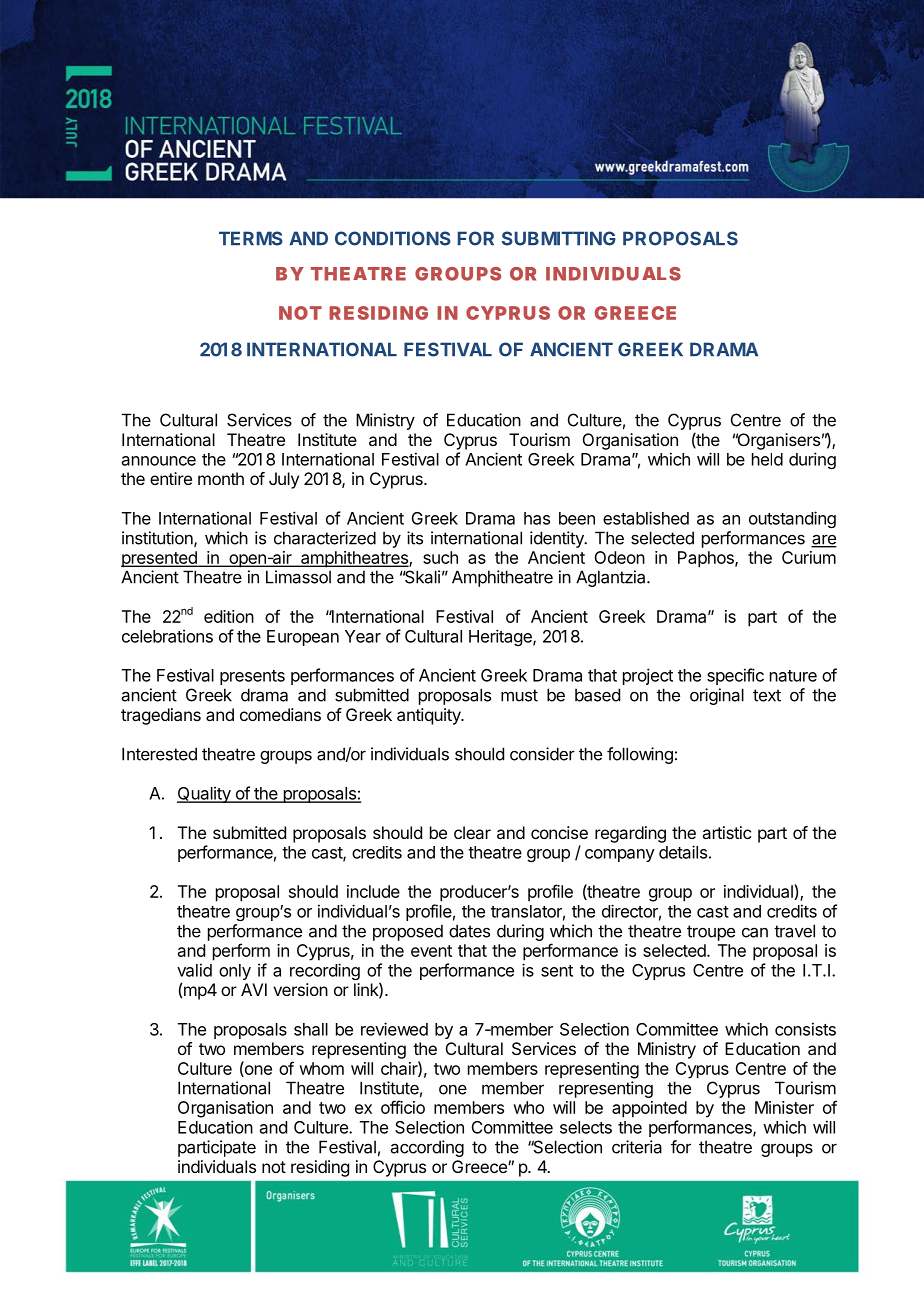 The width and height of the image is (924, 1308). Describe the element at coordinates (427, 1148) in the image. I see `according` at that location.
